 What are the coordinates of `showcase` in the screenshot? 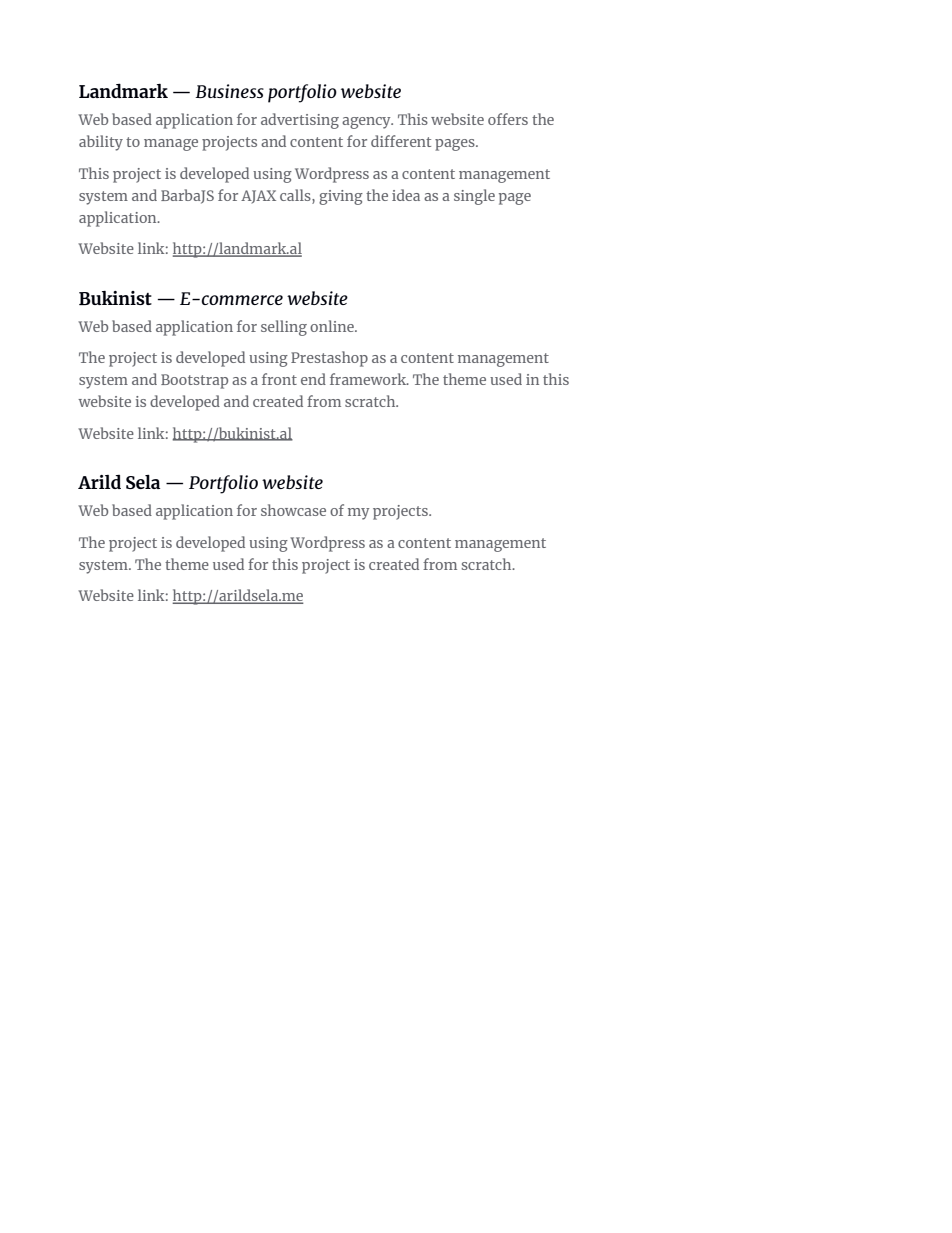 It's located at (293, 510).
